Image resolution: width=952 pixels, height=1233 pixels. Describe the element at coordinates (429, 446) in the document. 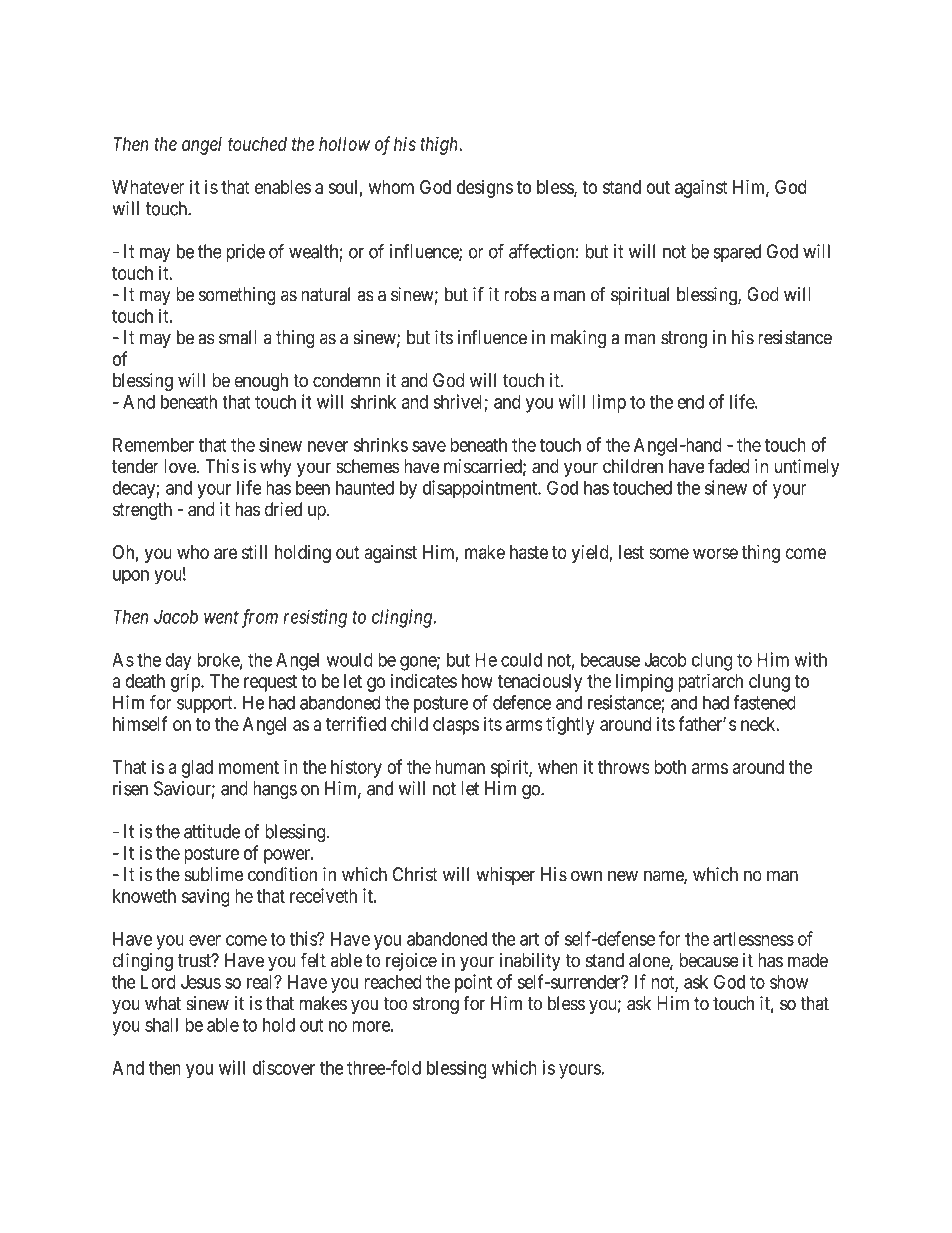

I see `save` at that location.
